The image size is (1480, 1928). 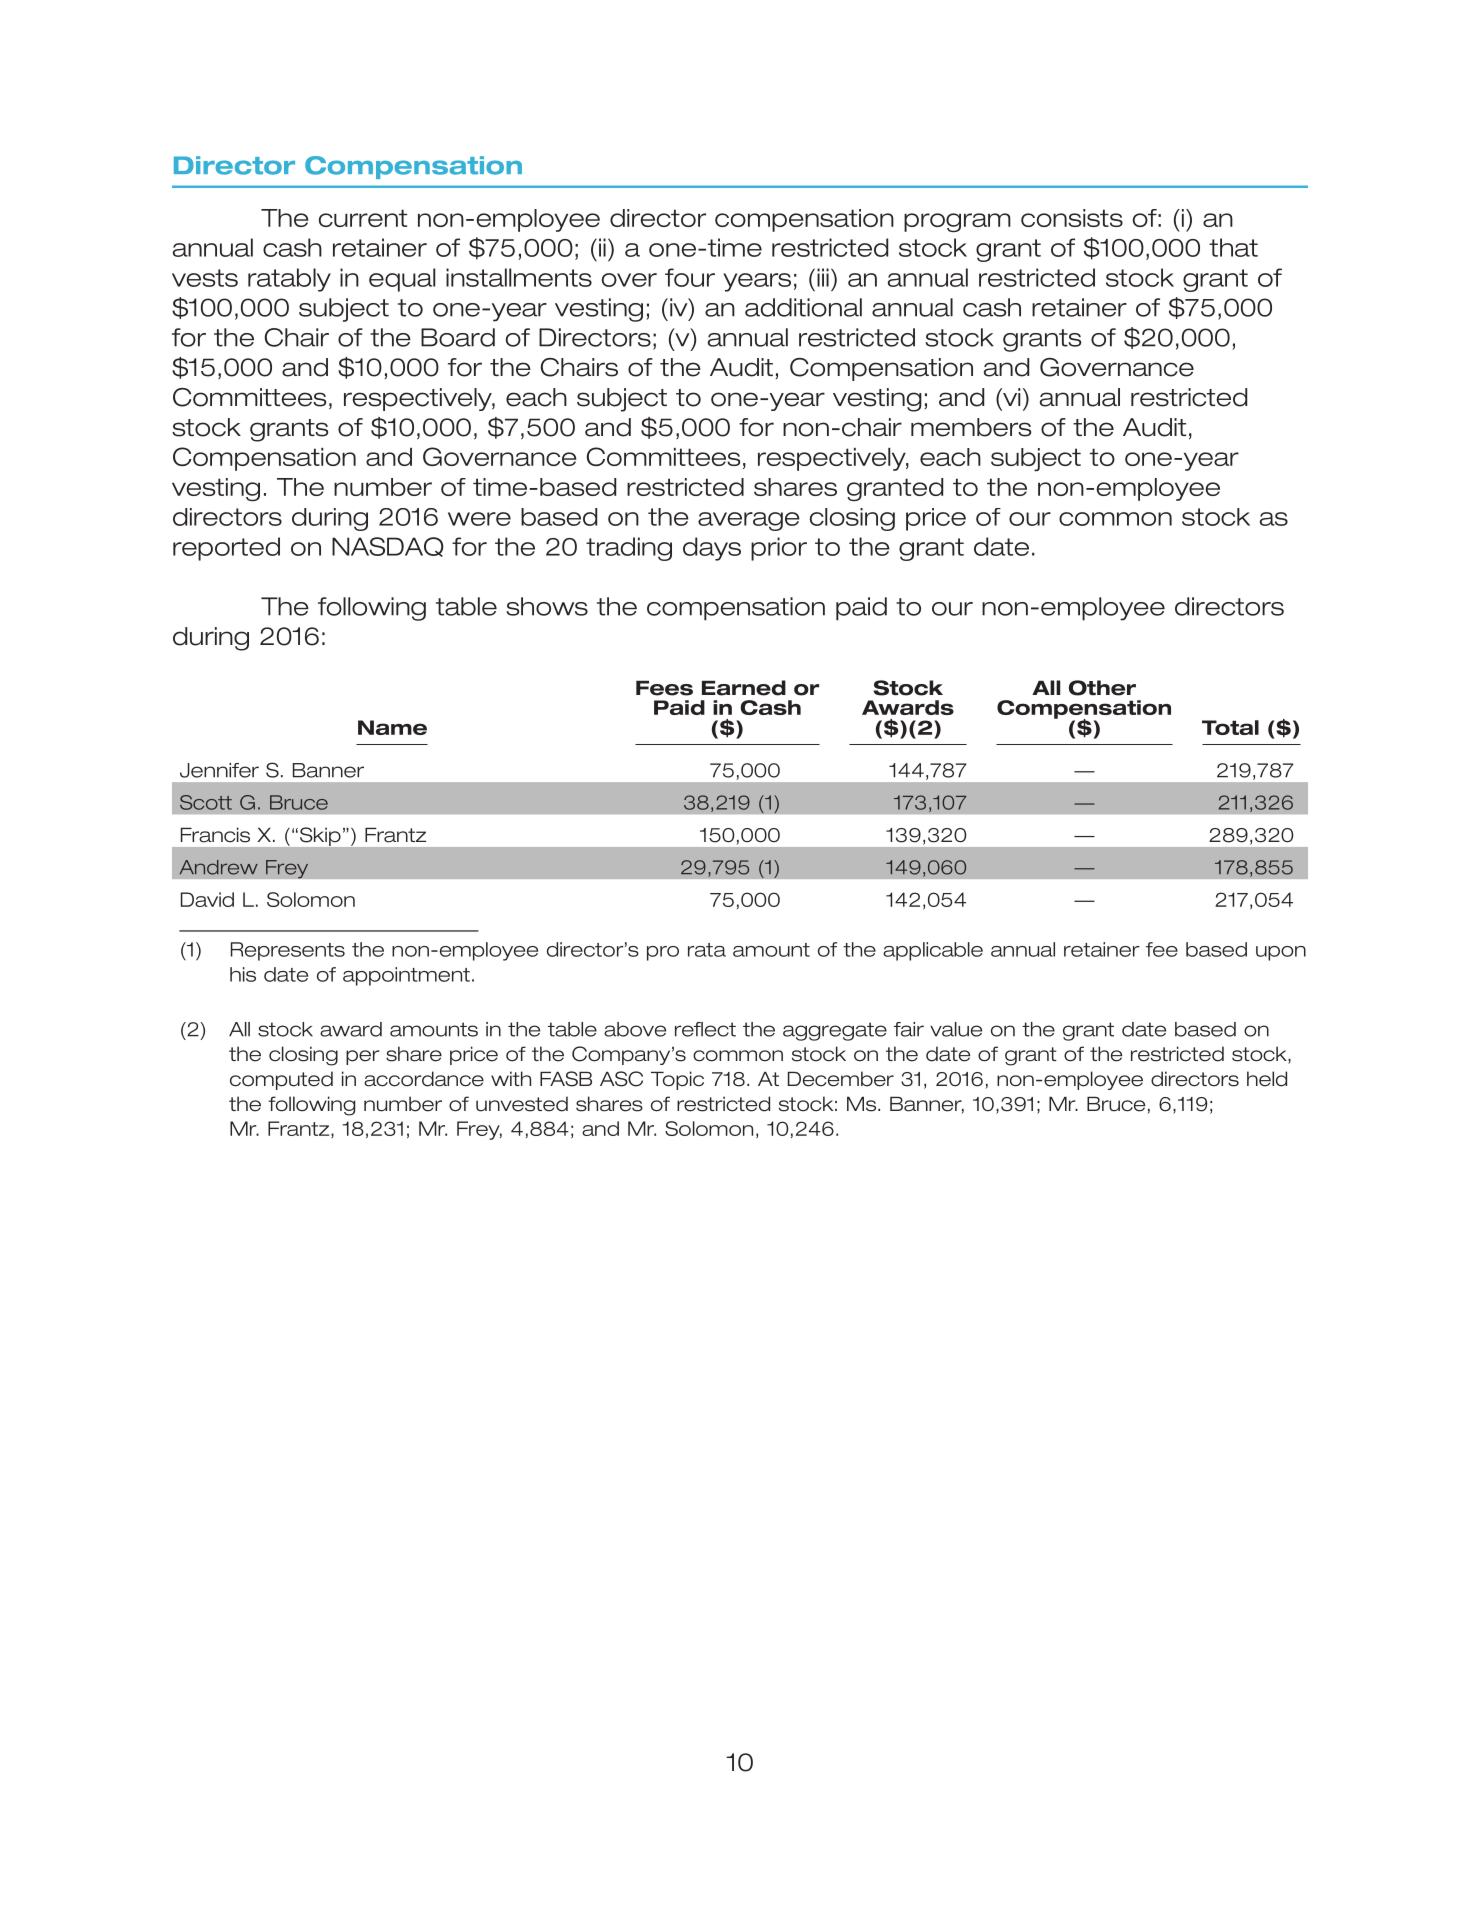 I want to click on that, so click(x=1233, y=247).
